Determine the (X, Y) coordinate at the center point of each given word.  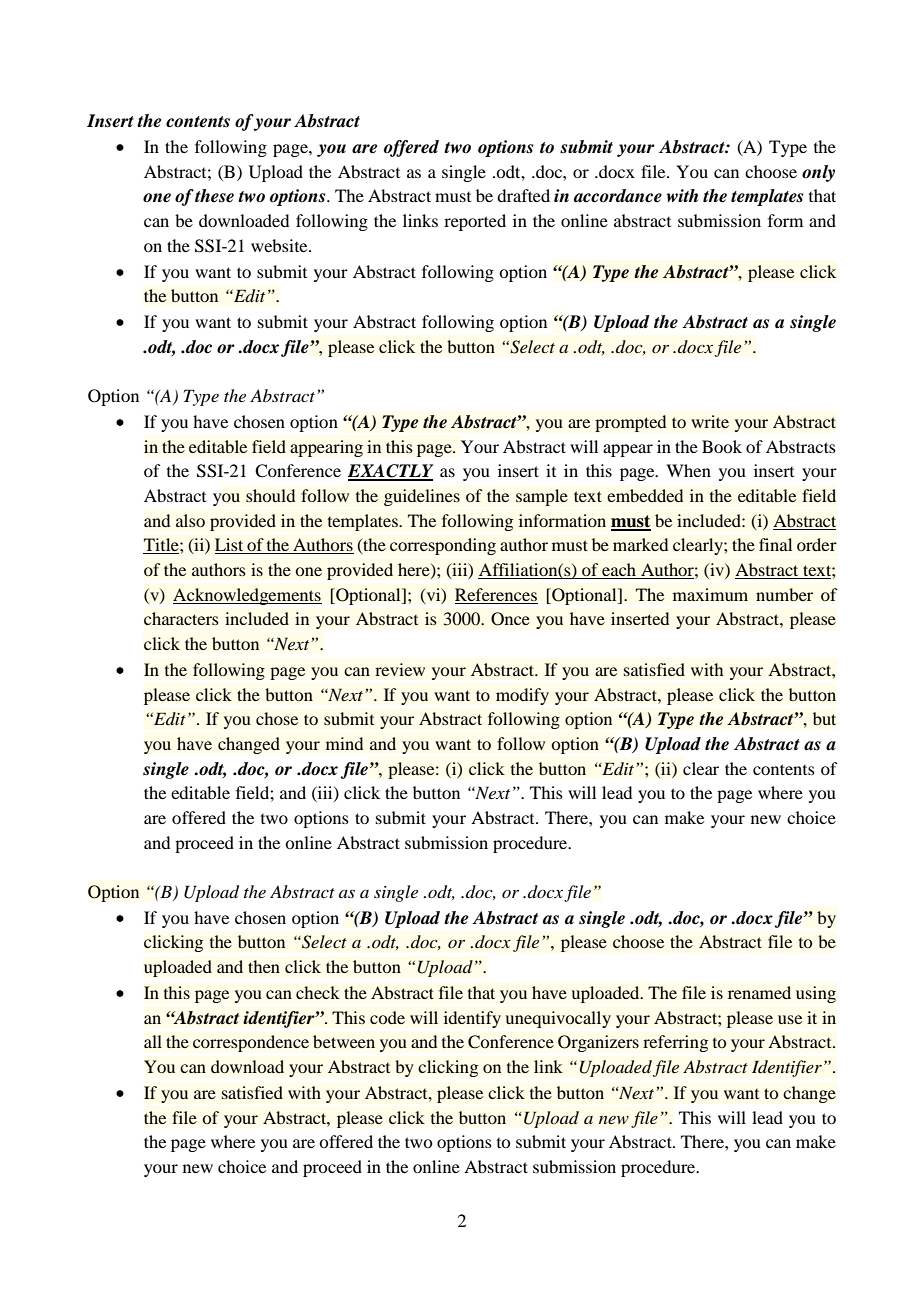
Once (510, 619)
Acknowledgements (247, 596)
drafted (523, 195)
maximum (710, 594)
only (818, 173)
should (270, 495)
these (214, 196)
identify (472, 1019)
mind (344, 743)
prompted (631, 423)
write (710, 421)
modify (522, 696)
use (790, 1019)
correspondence (251, 1043)
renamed (759, 992)
